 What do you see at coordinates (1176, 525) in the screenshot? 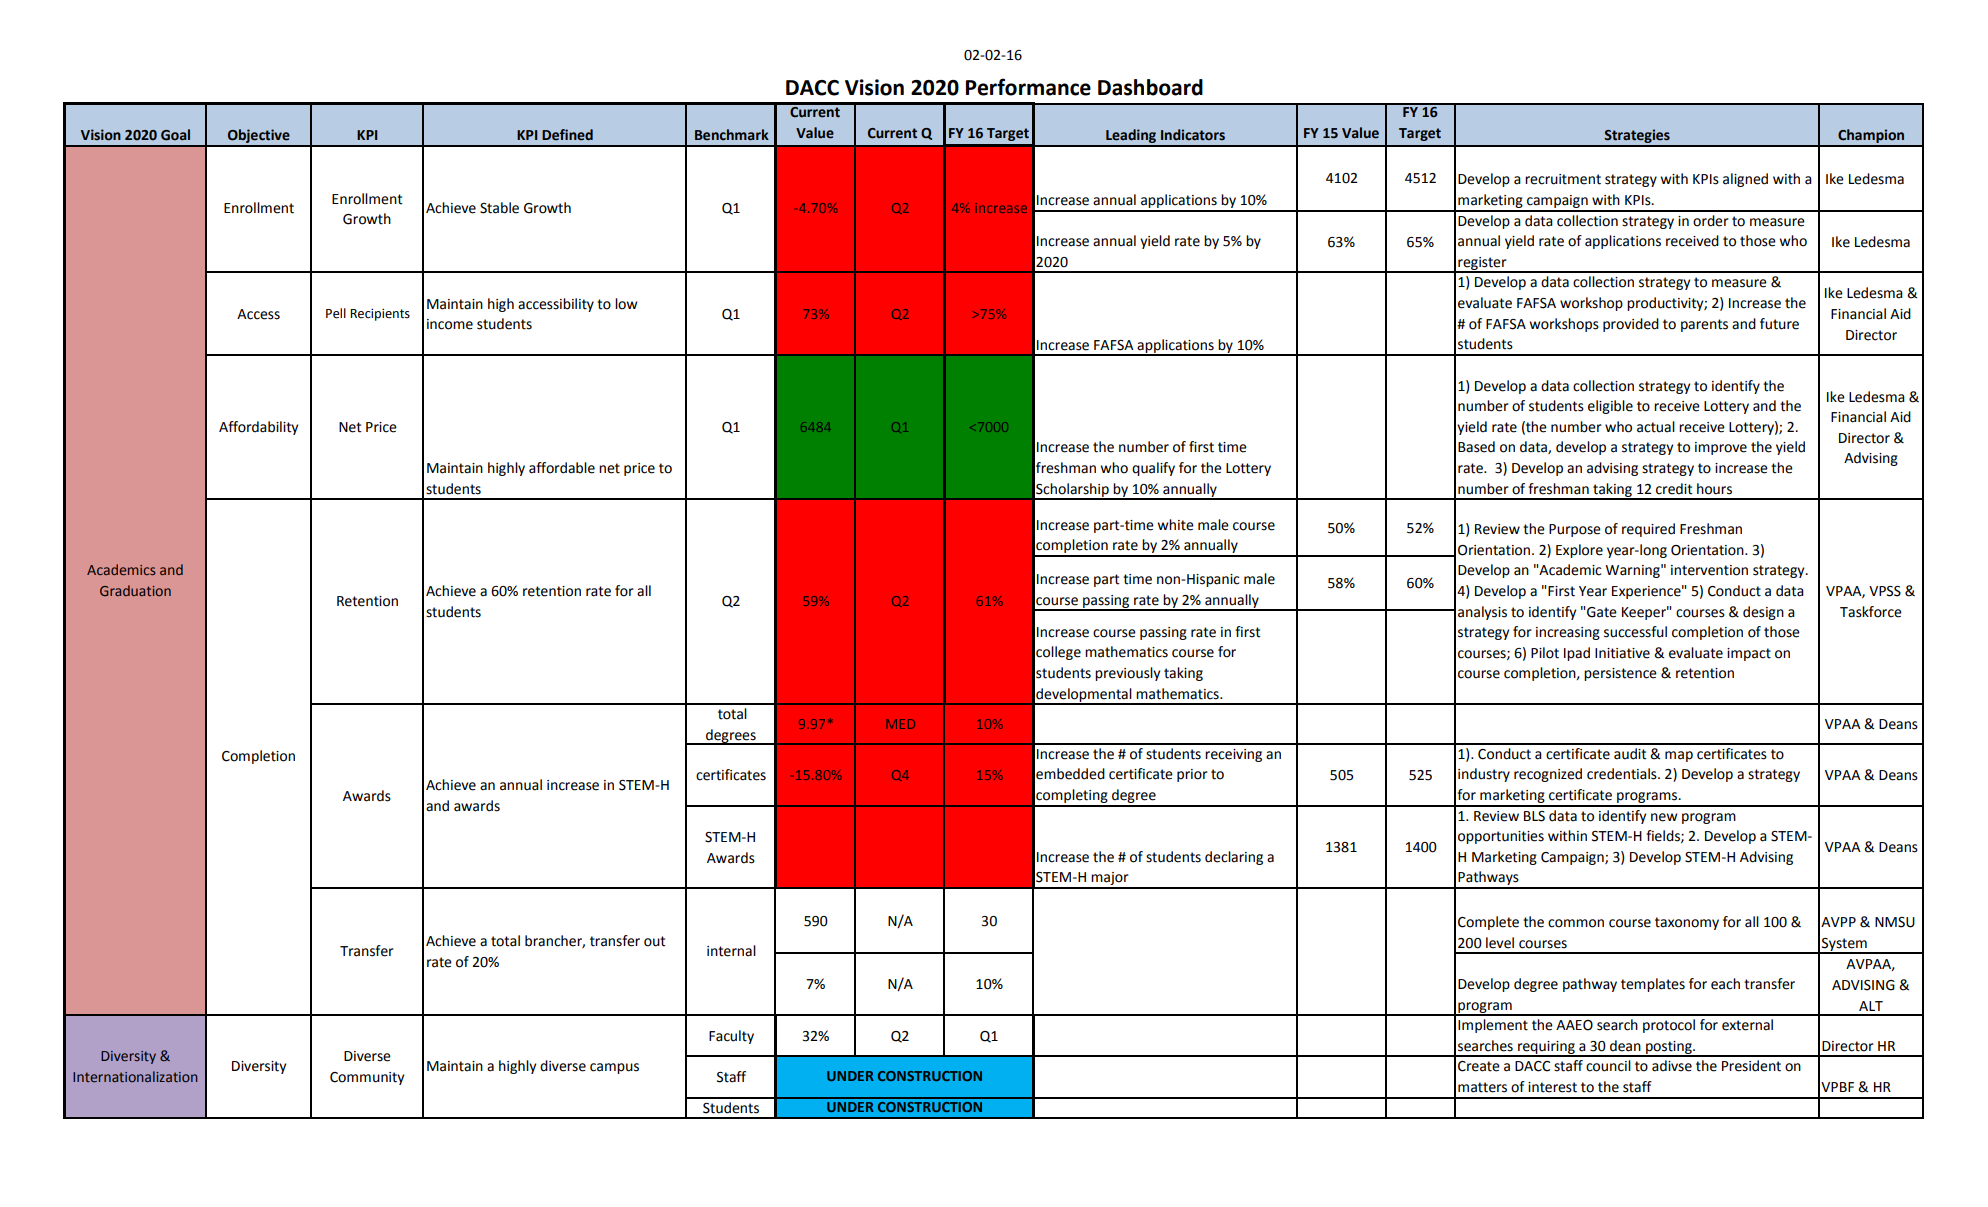
I see `white` at bounding box center [1176, 525].
